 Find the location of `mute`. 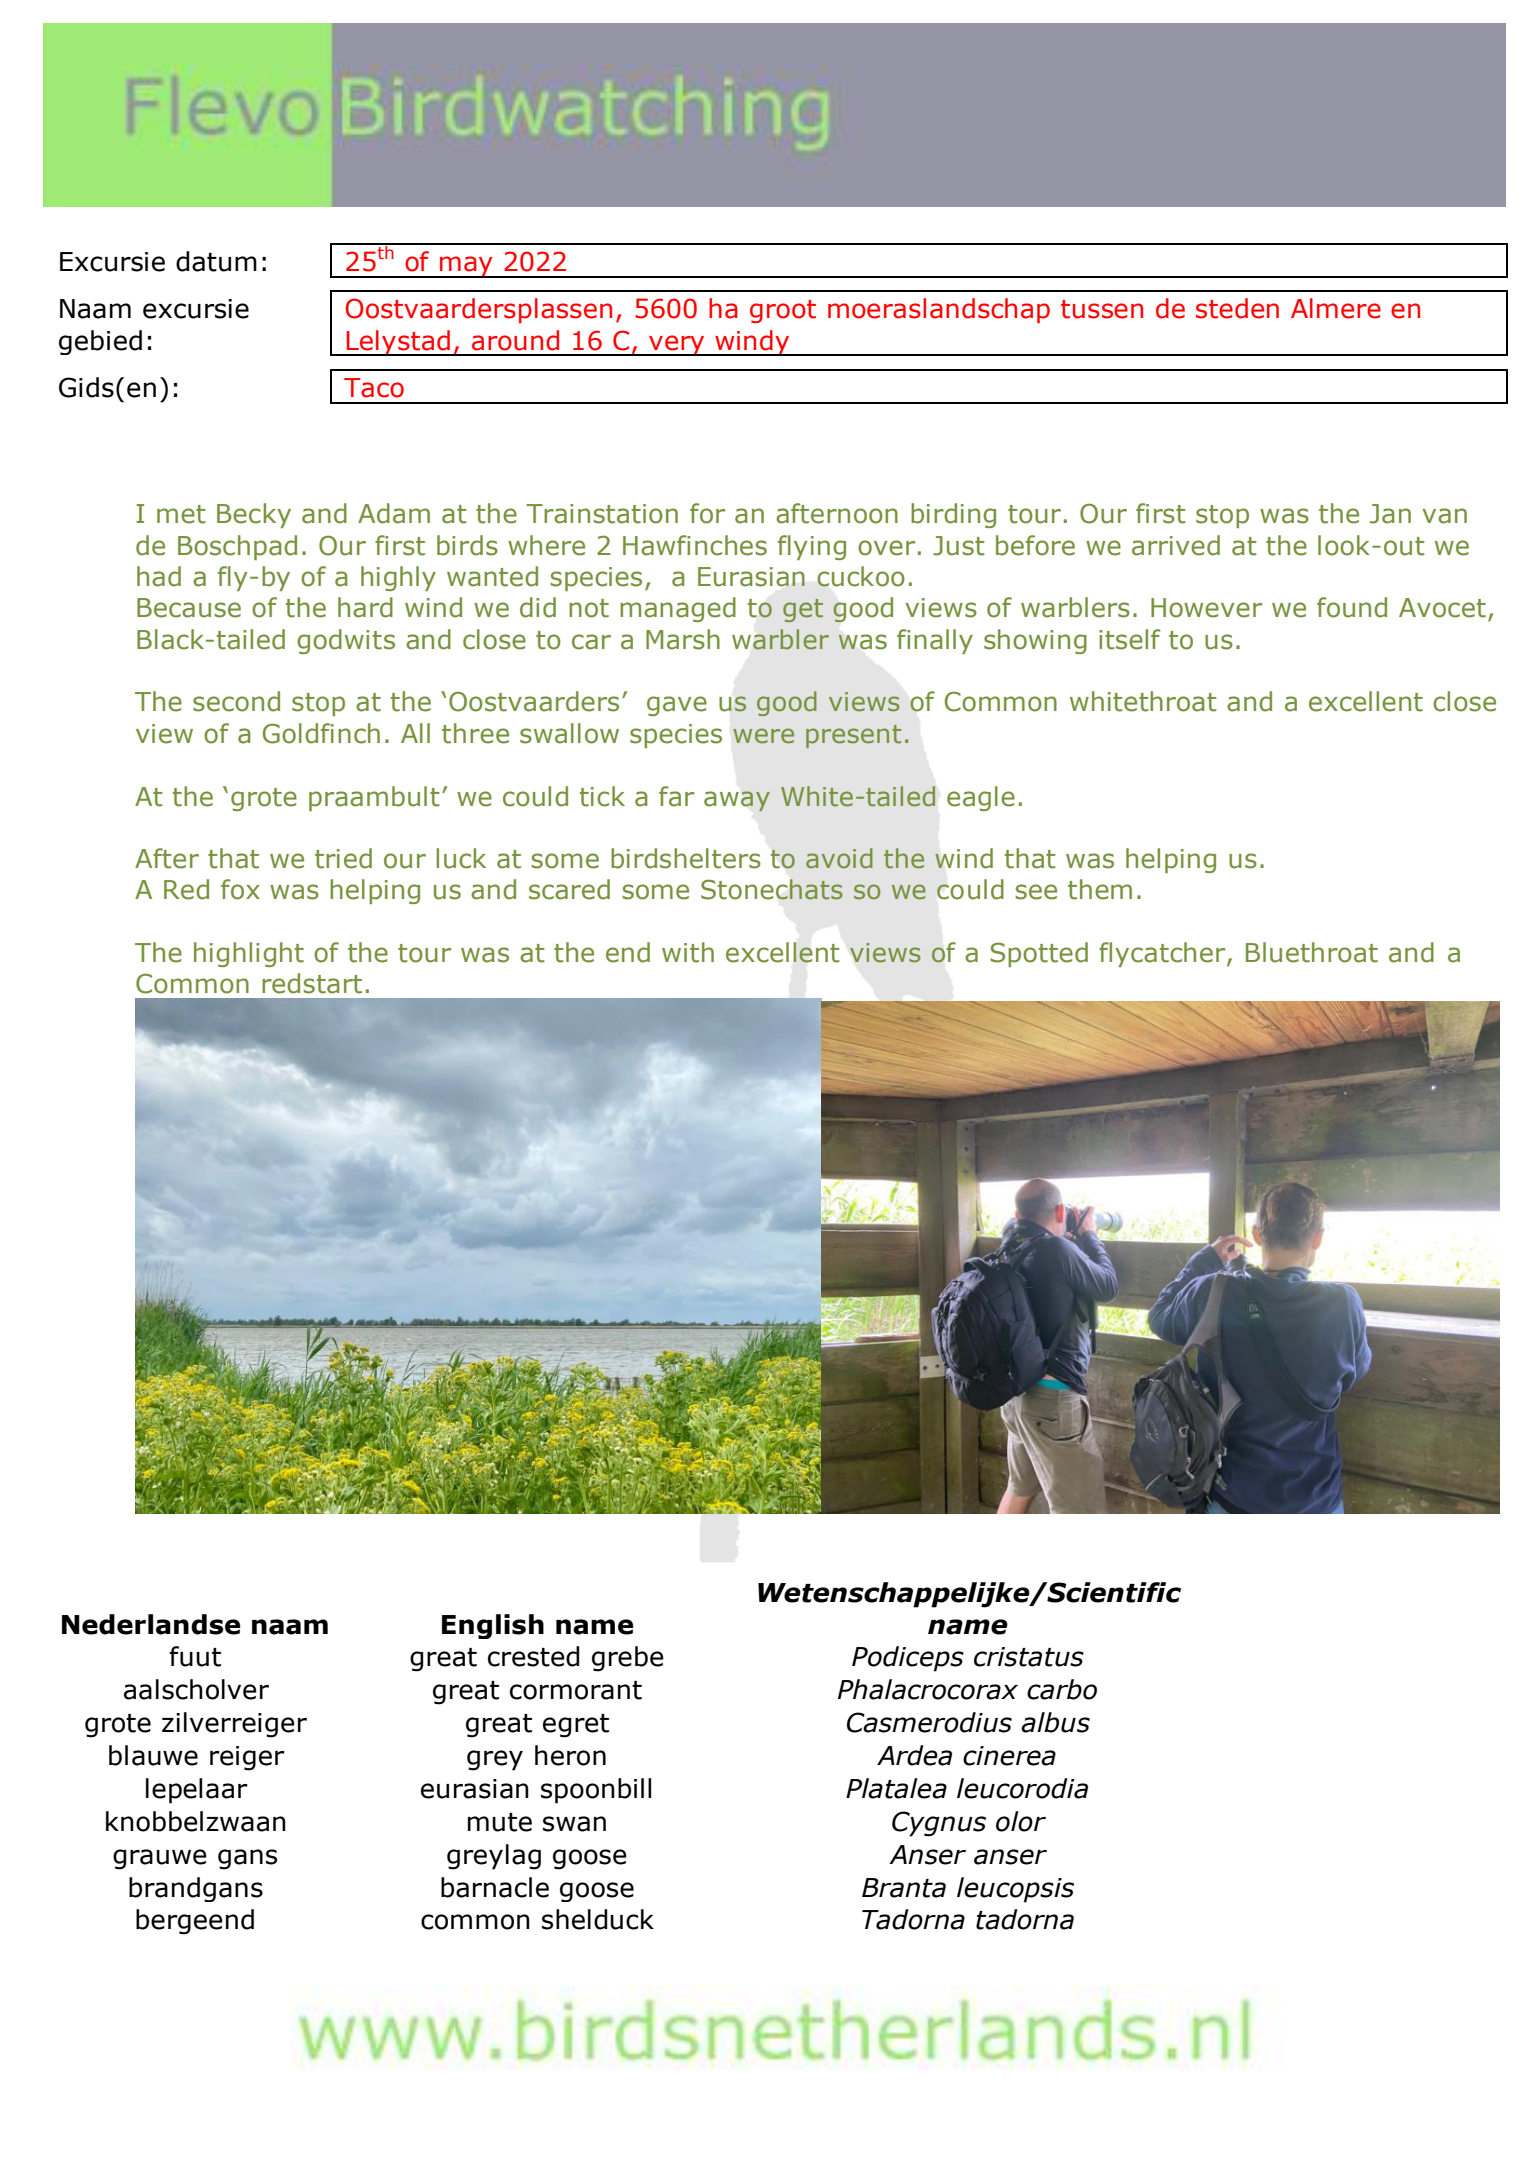

mute is located at coordinates (500, 1822).
